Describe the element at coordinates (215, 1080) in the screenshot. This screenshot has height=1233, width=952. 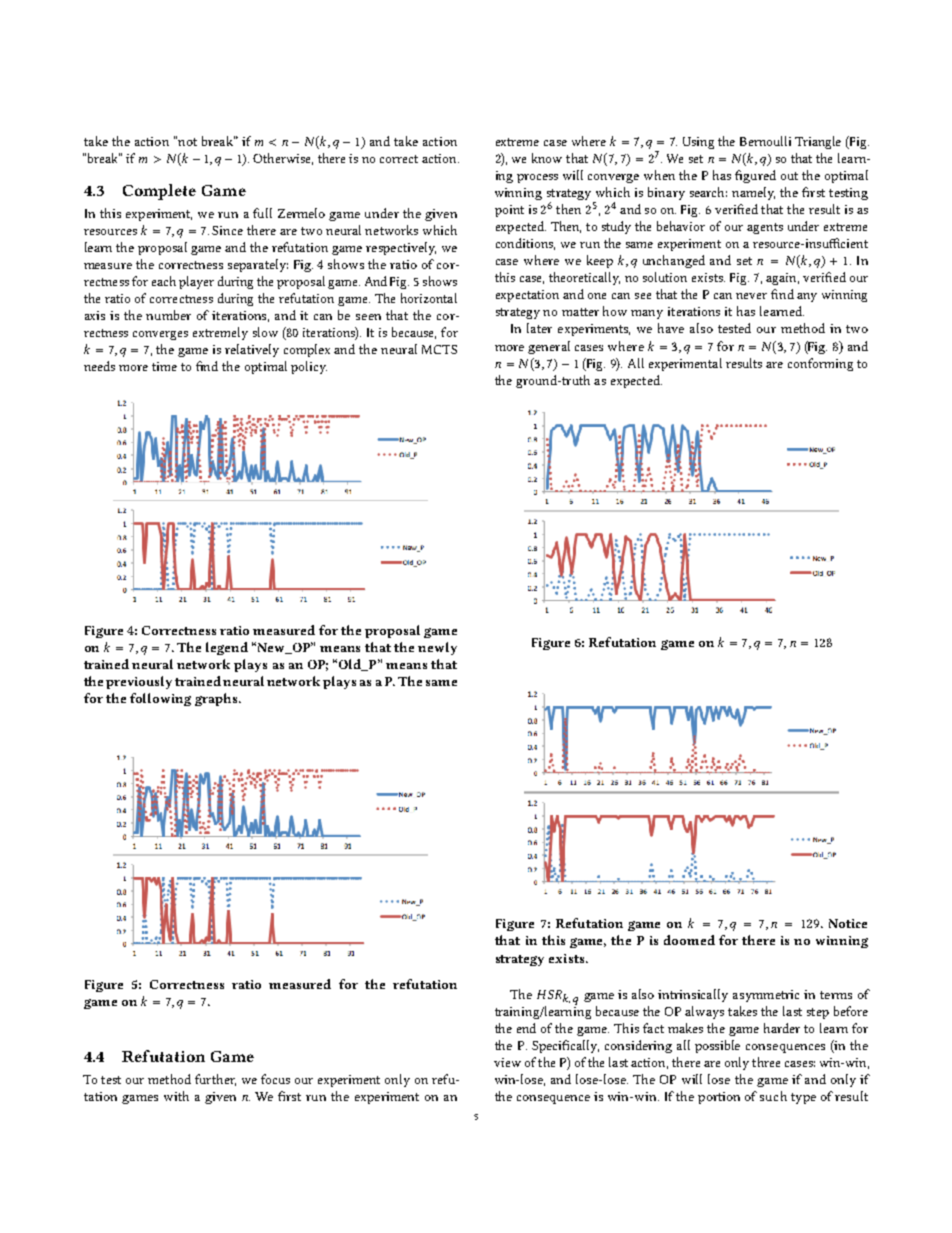
I see `further` at that location.
